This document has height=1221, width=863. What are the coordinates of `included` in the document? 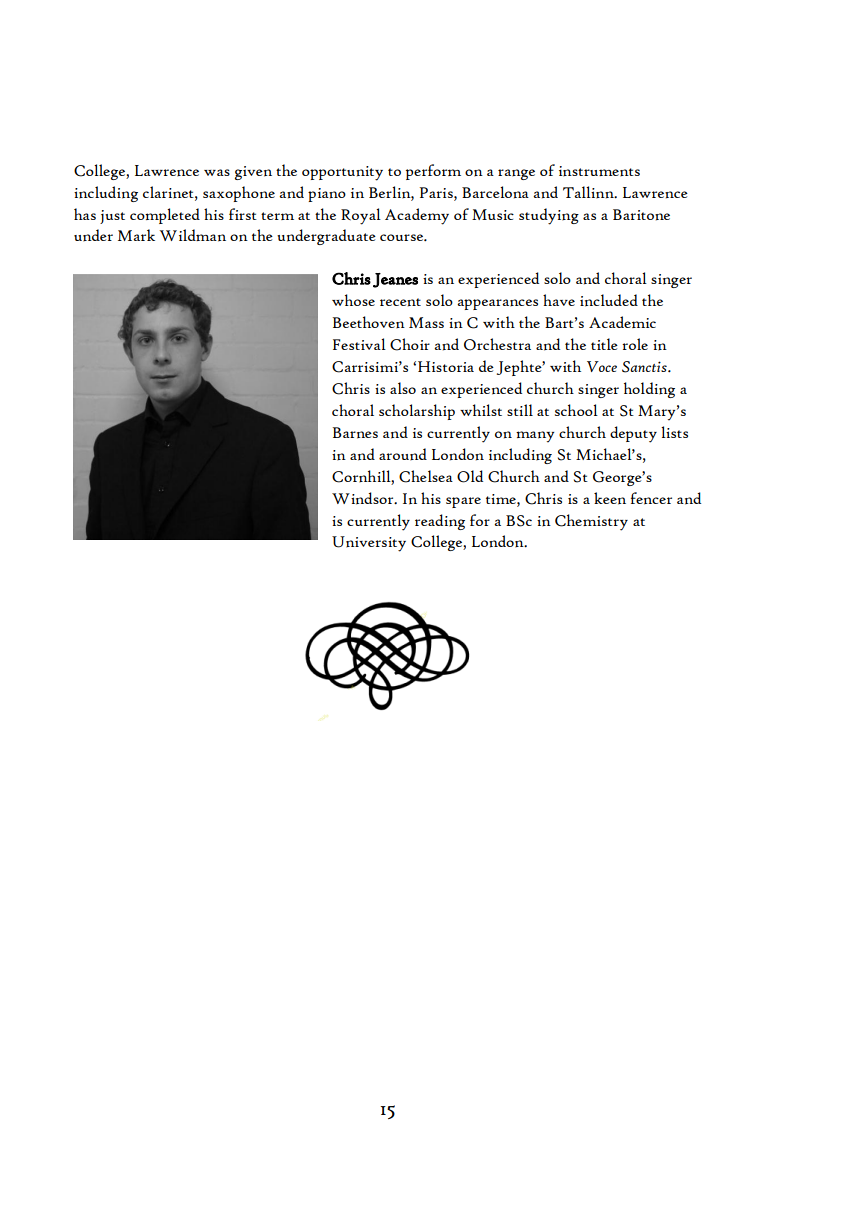 It's located at (609, 300).
